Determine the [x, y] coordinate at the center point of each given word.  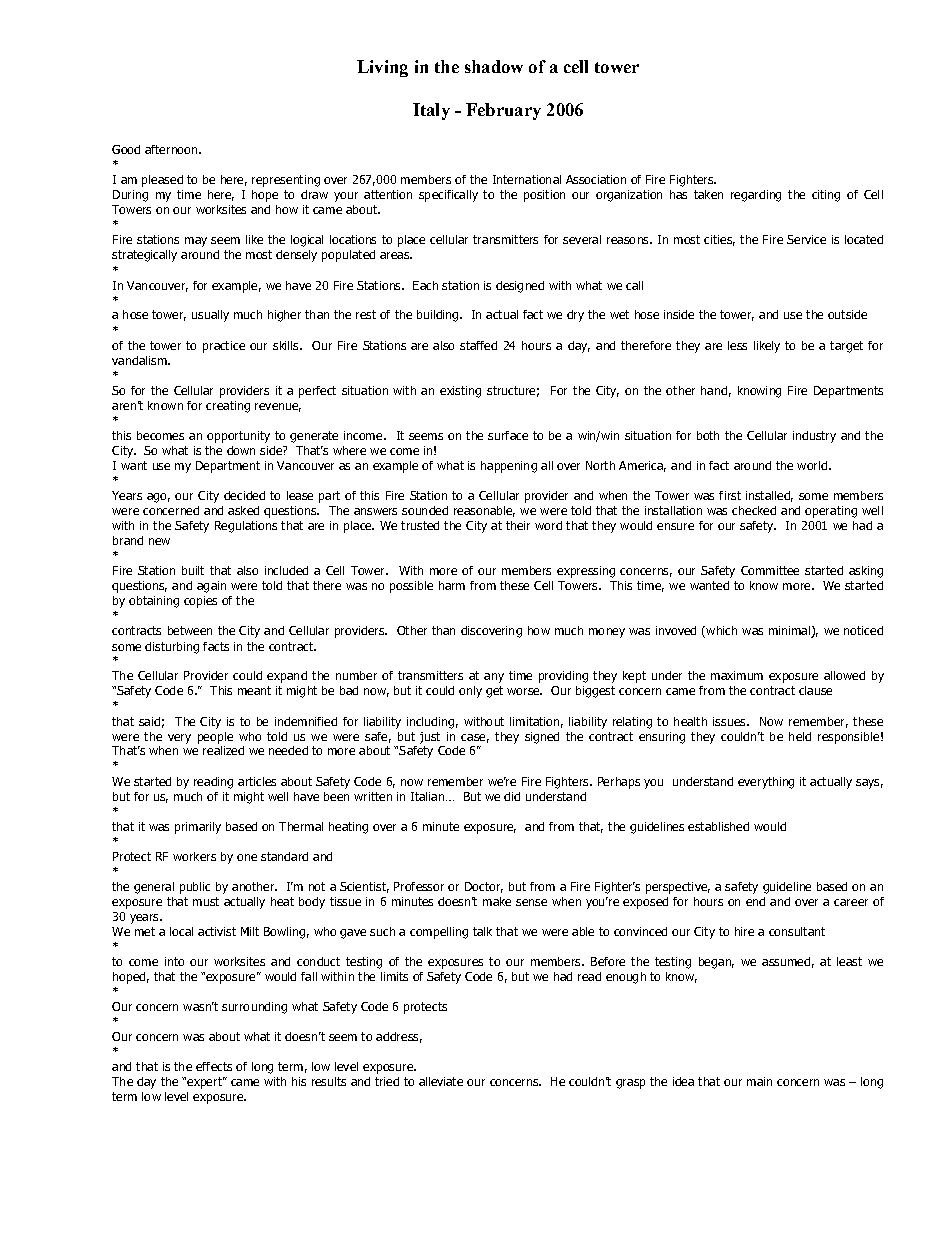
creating [228, 407]
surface [508, 435]
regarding [756, 196]
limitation [534, 721]
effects [214, 1066]
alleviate [441, 1081]
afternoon [171, 149]
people [215, 738]
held [800, 736]
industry [814, 437]
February [503, 111]
